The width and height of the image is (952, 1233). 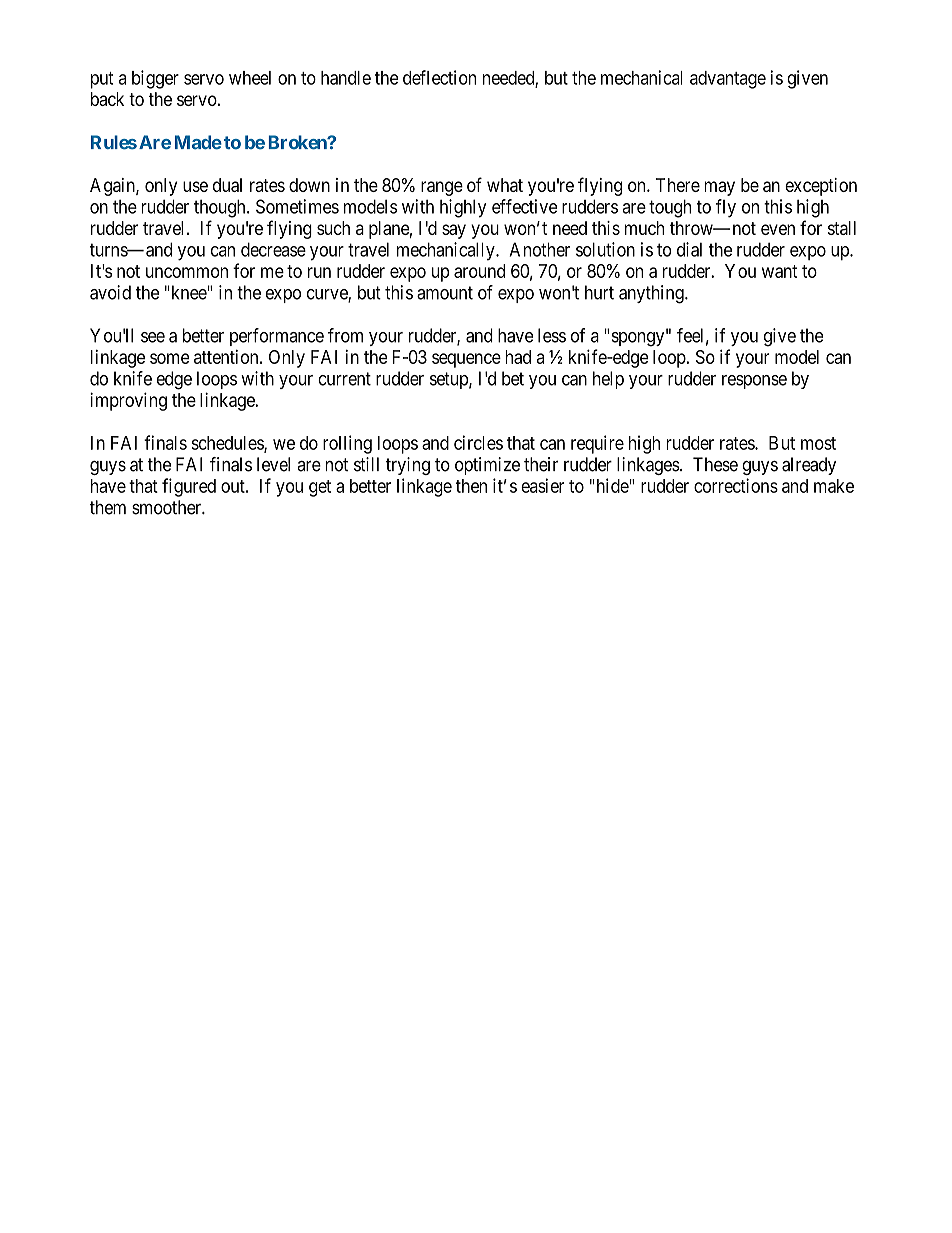 I want to click on deflection, so click(x=439, y=77).
